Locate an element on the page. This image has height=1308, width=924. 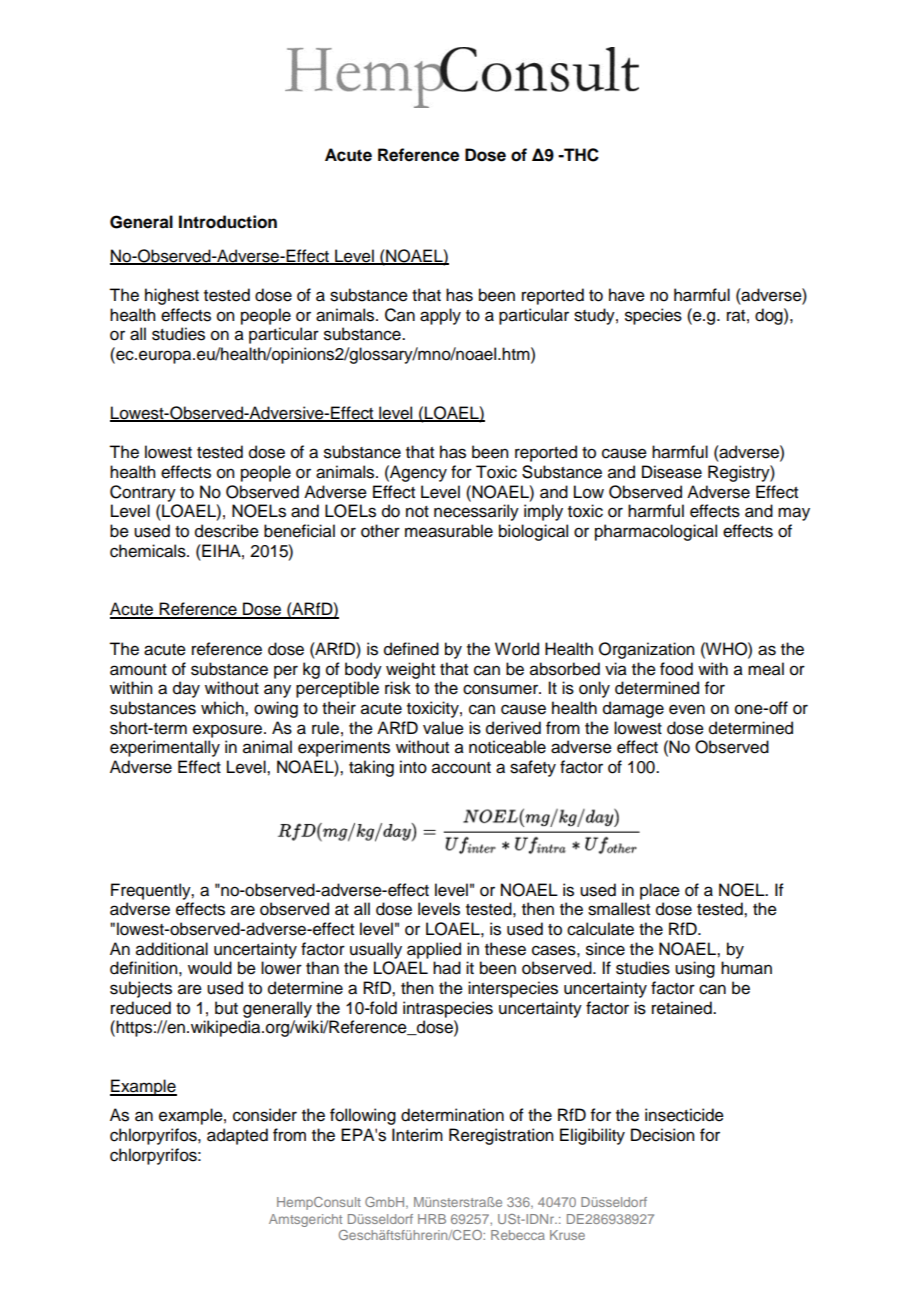
apply is located at coordinates (440, 316).
